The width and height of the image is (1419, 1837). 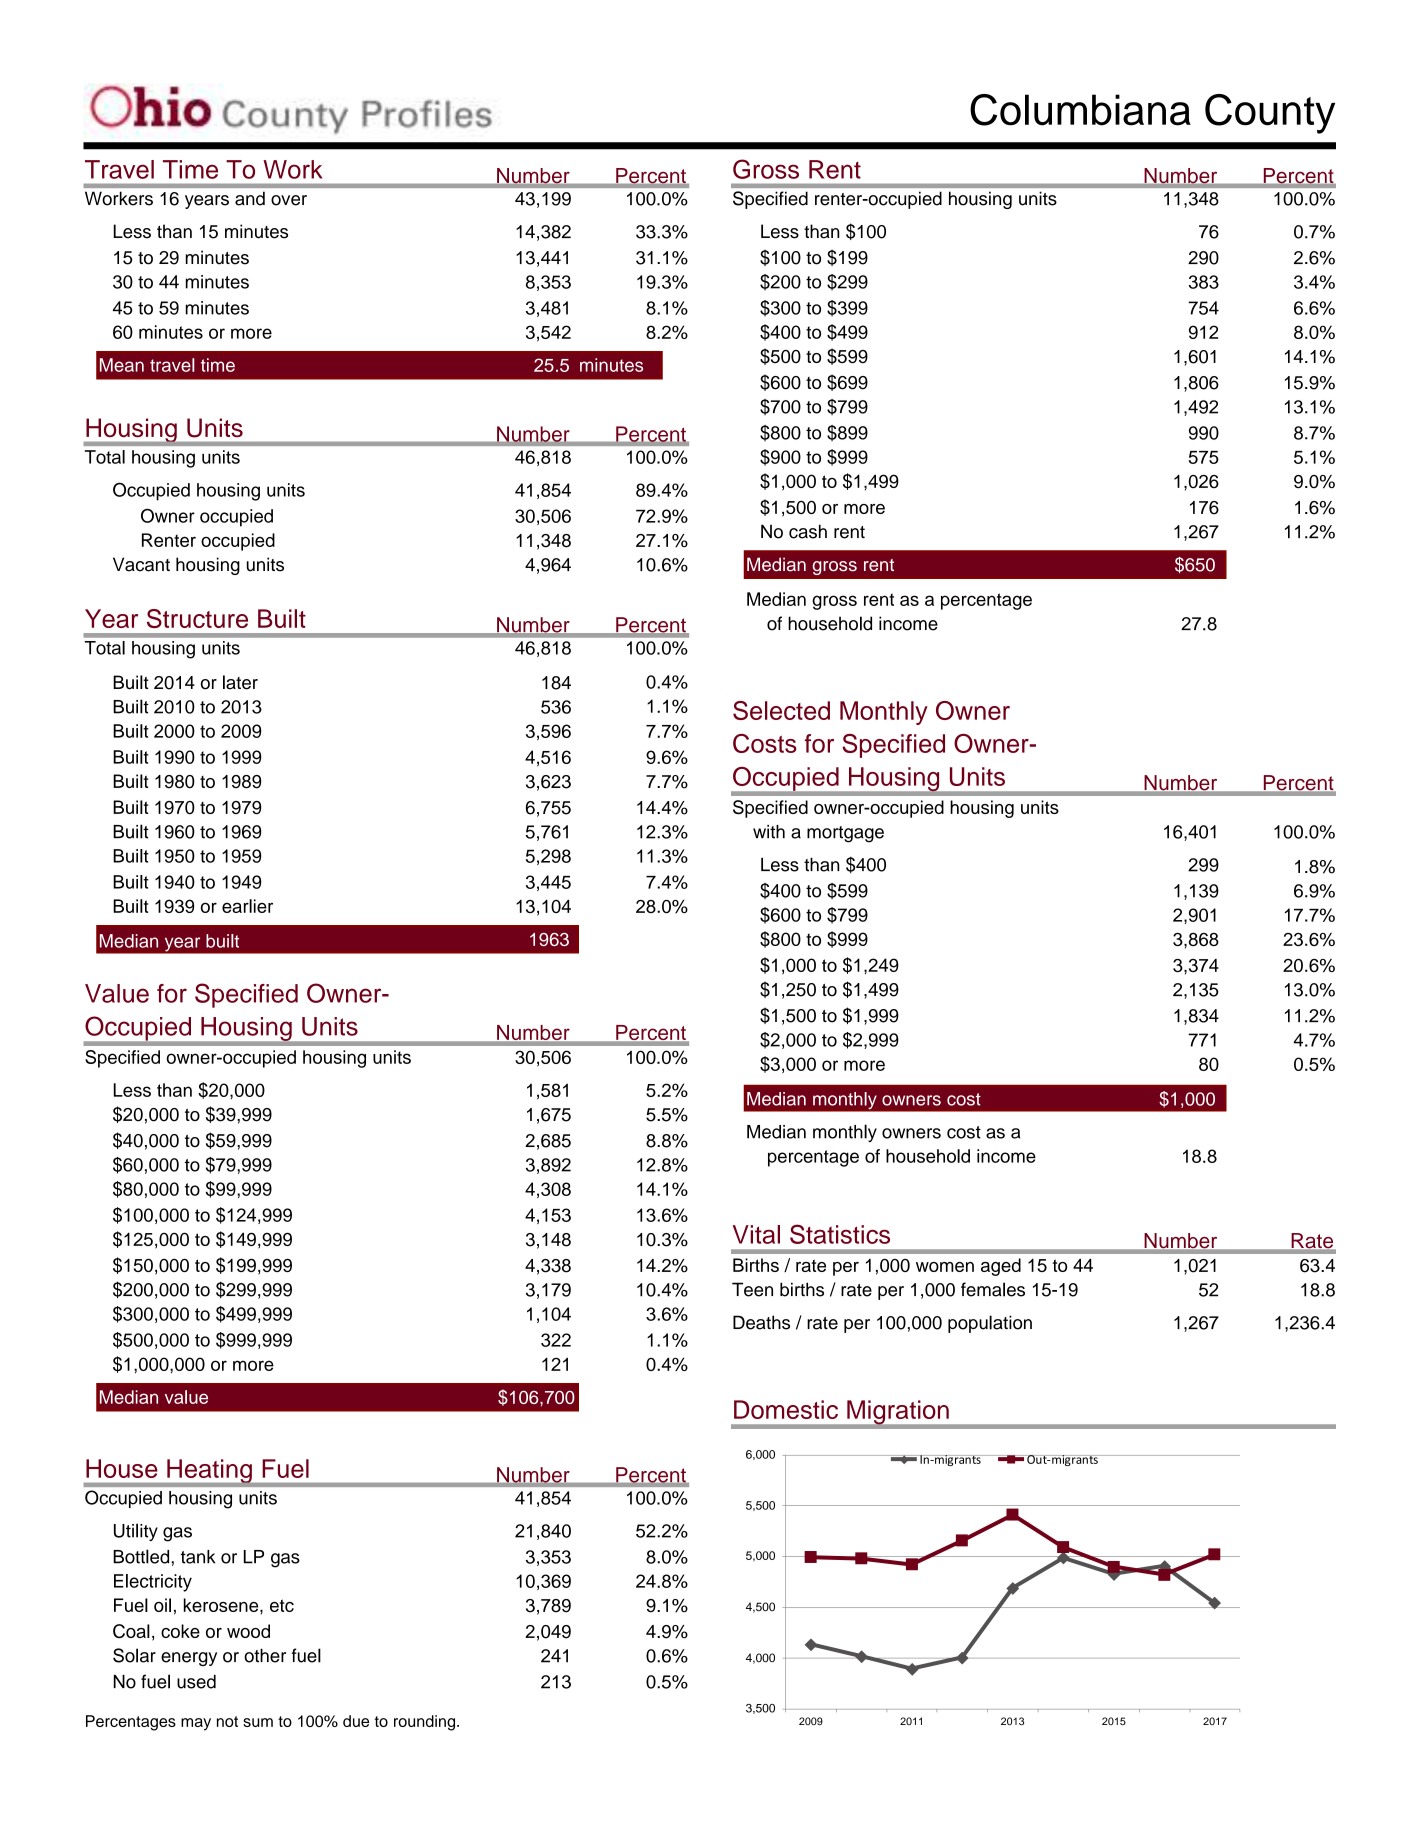 I want to click on later, so click(x=240, y=682).
